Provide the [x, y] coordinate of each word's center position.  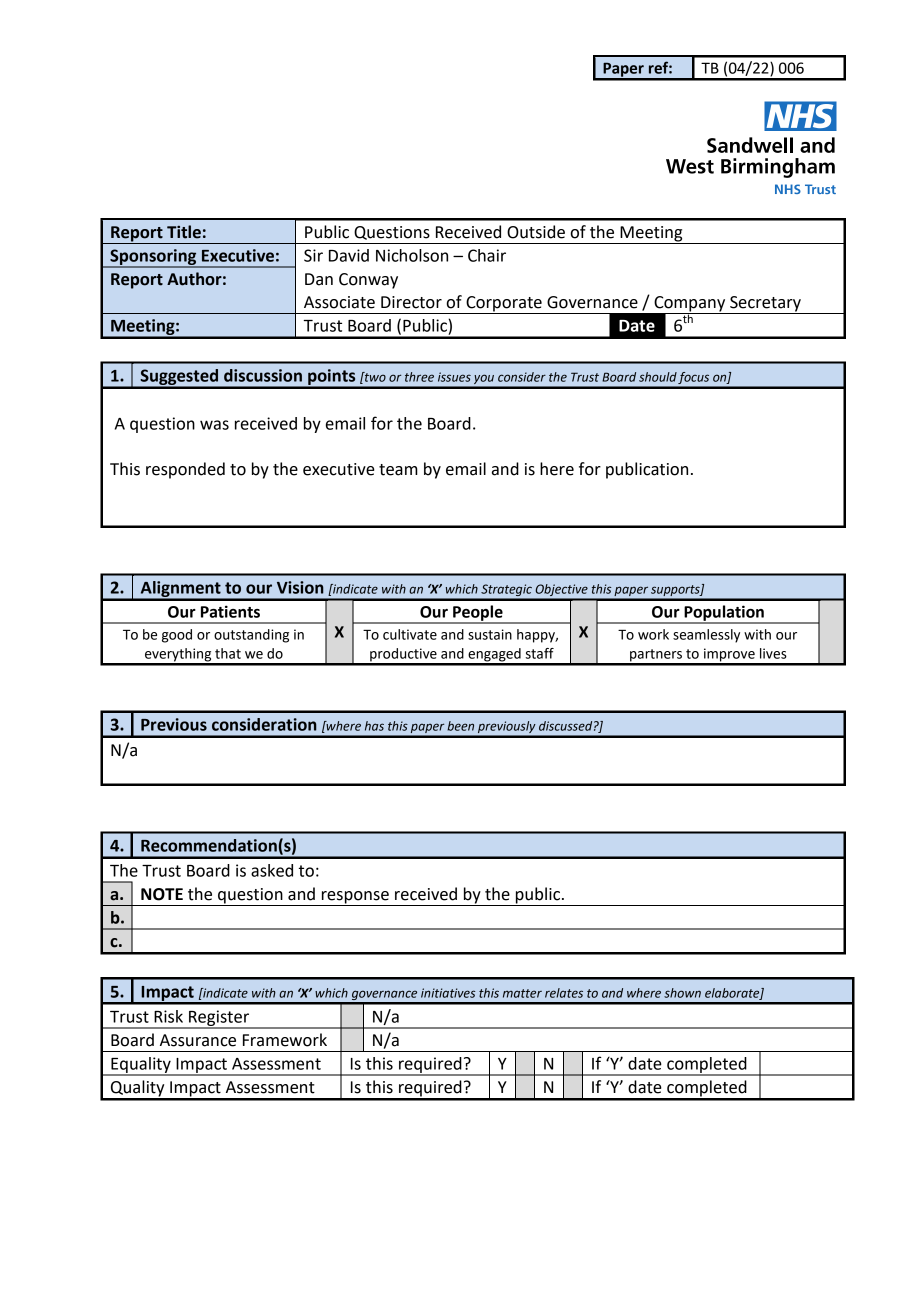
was [214, 425]
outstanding [251, 636]
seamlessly [706, 636]
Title [184, 232]
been [460, 726]
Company [690, 305]
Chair [487, 255]
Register [219, 1019]
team [398, 470]
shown [682, 993]
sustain [490, 634]
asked [272, 870]
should [658, 377]
